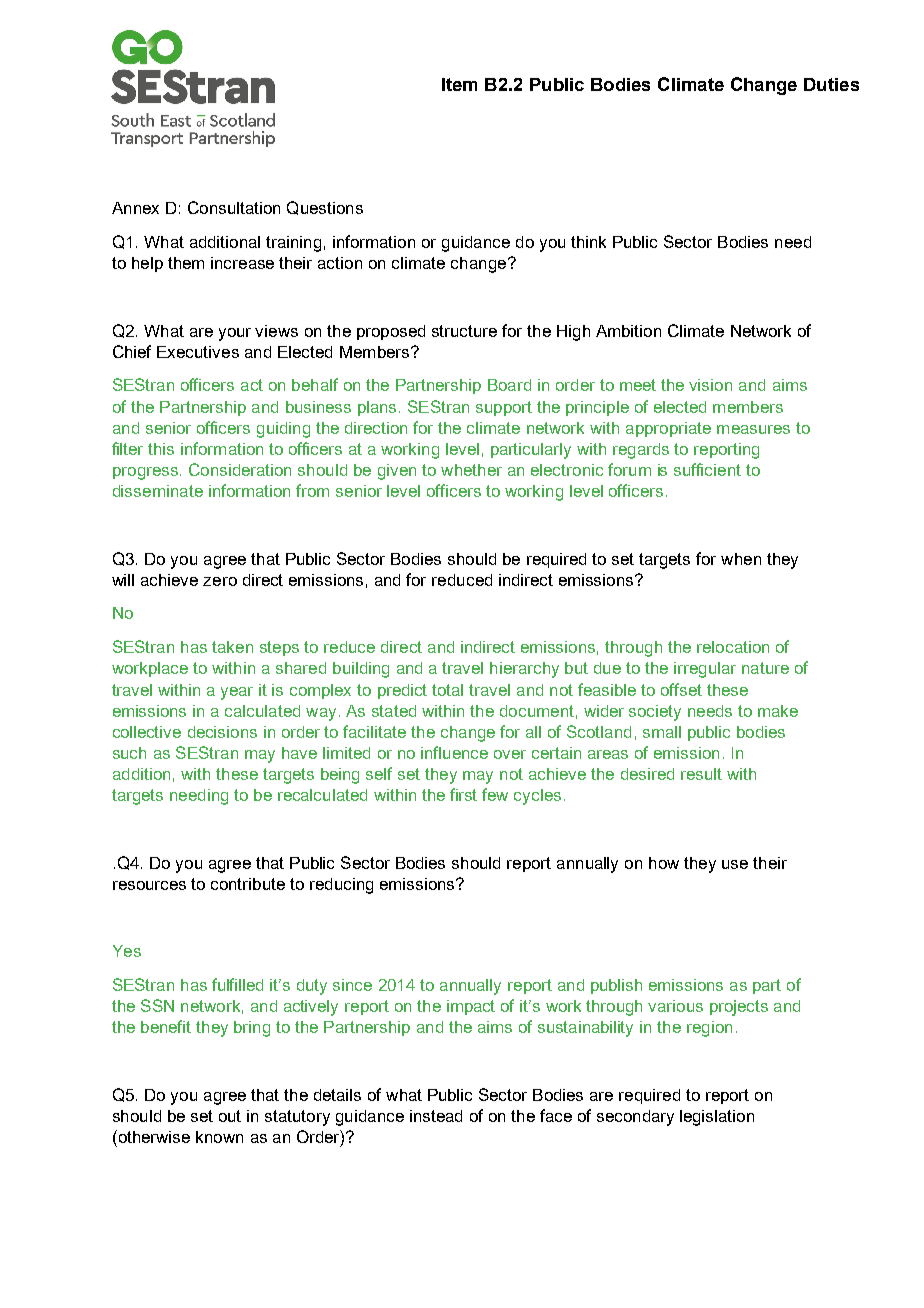 This image has height=1308, width=924. I want to click on legislation, so click(717, 1118).
